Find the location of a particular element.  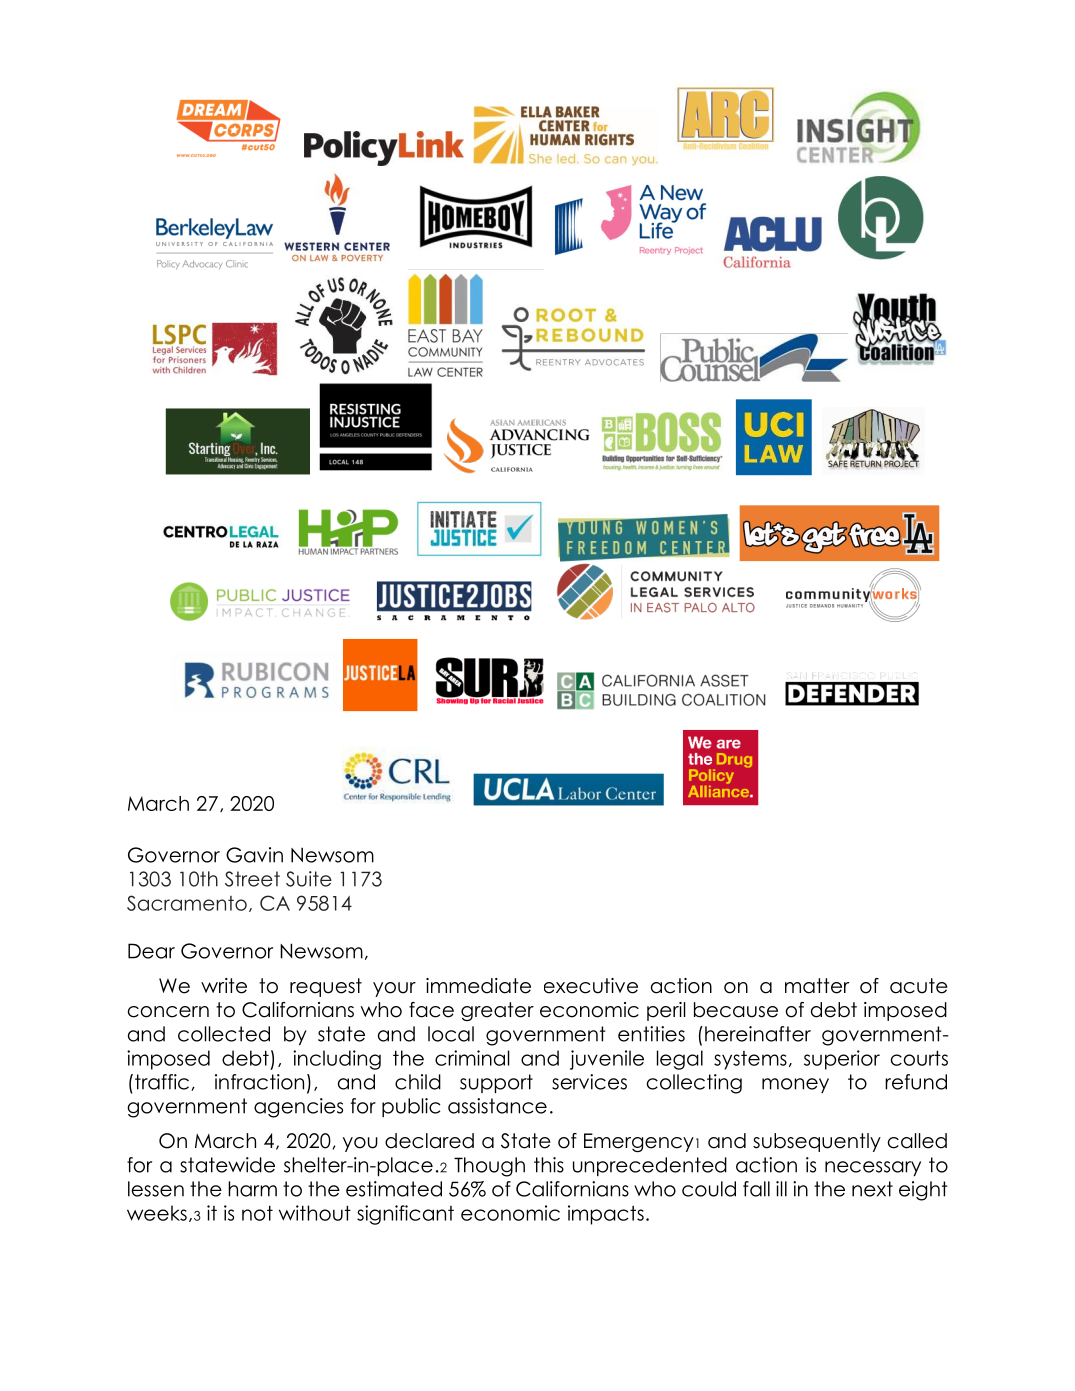

money is located at coordinates (795, 1085).
